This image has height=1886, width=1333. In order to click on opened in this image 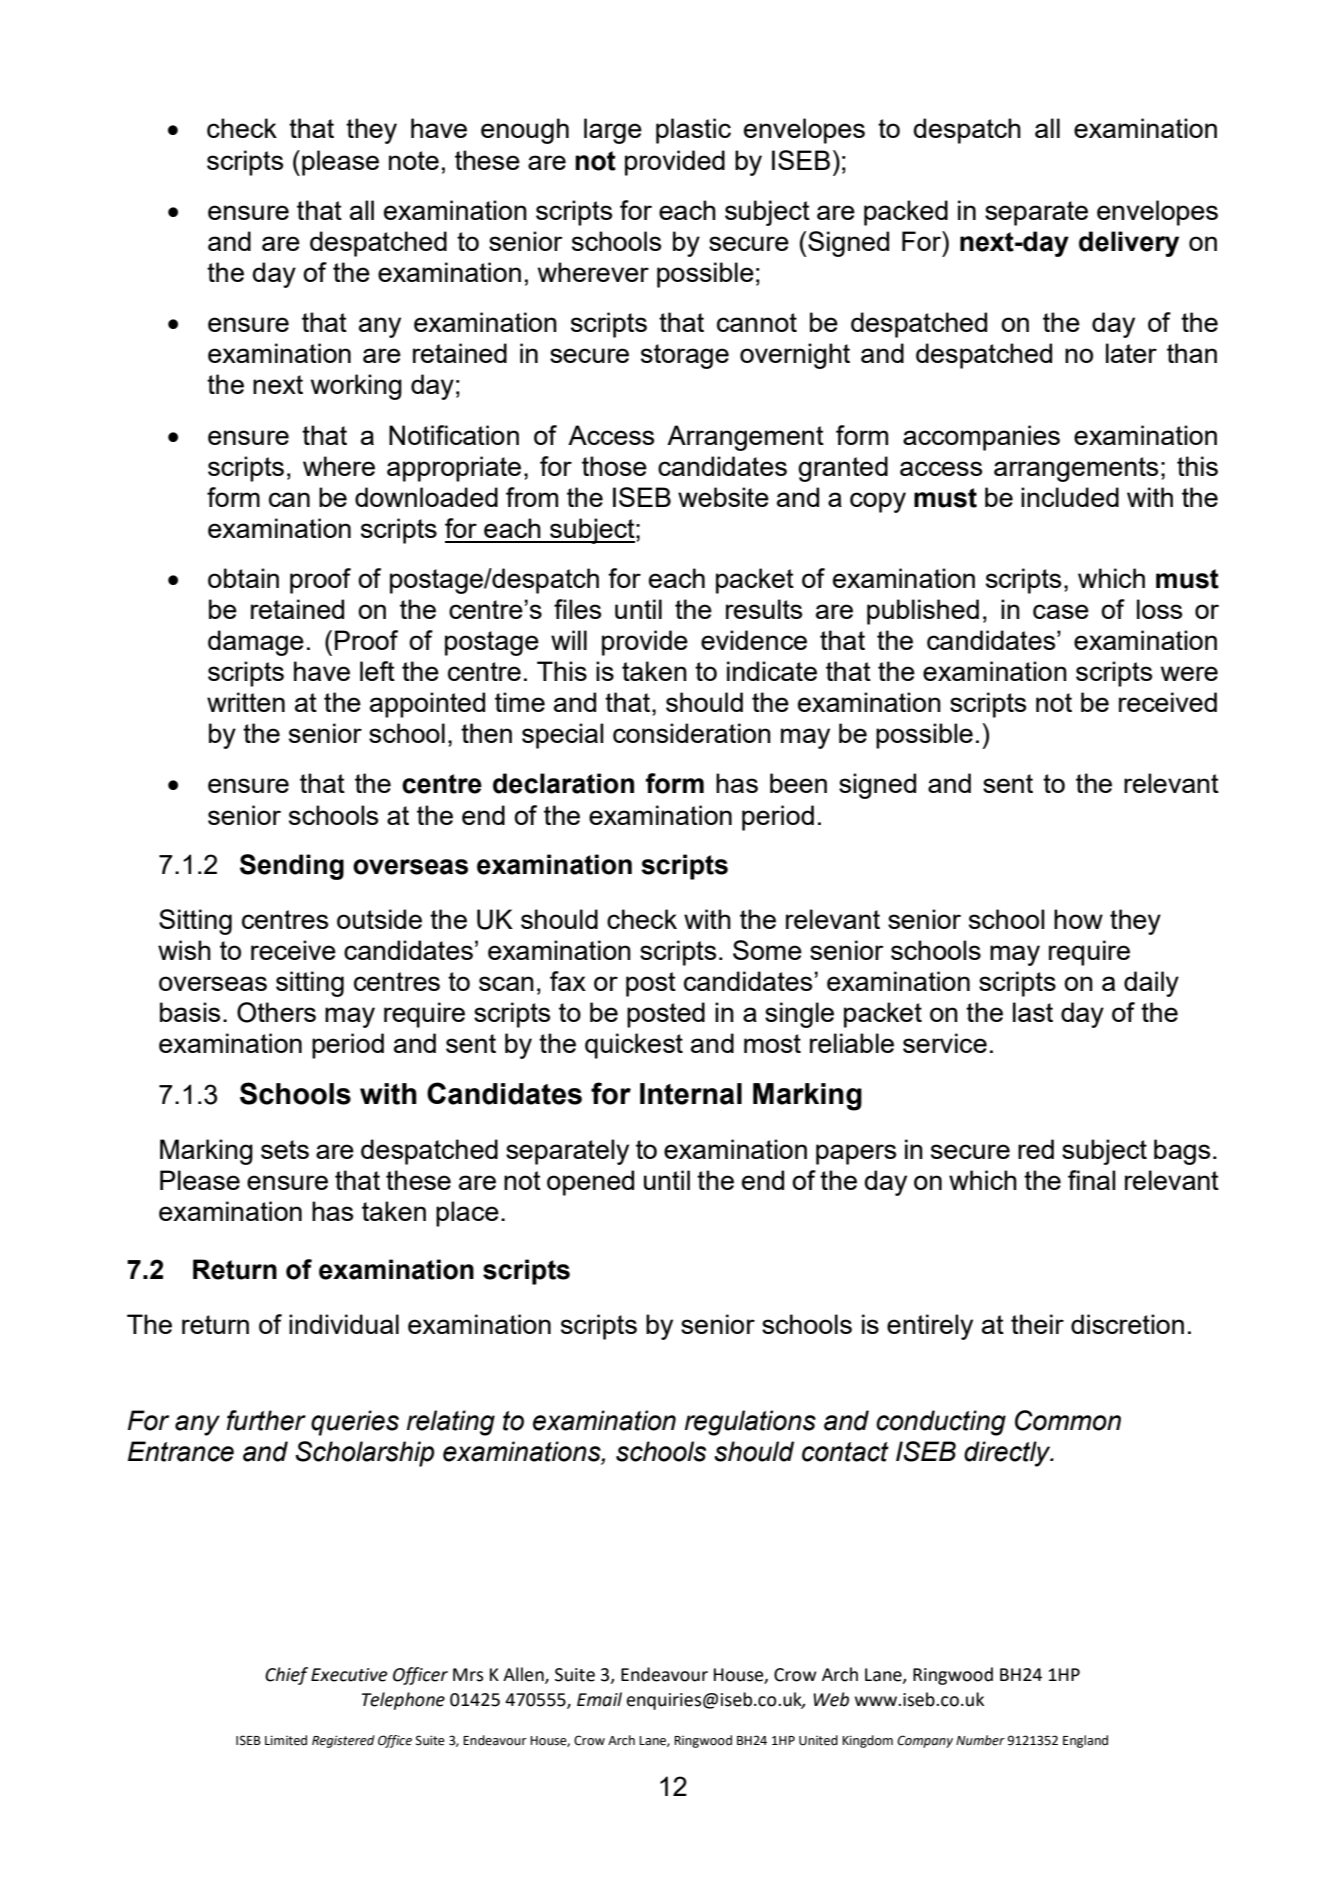, I will do `click(590, 1183)`.
